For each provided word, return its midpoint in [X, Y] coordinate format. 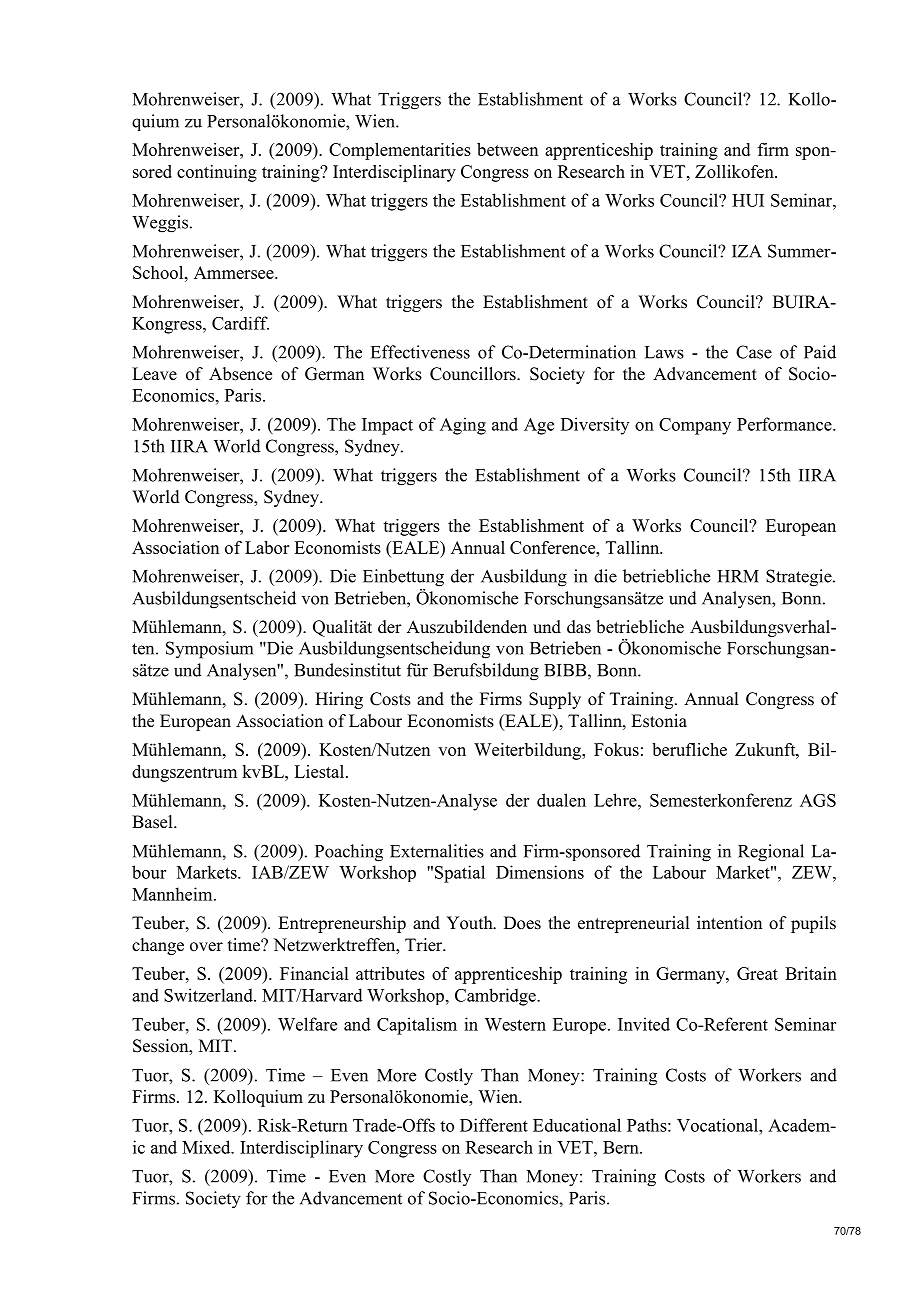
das [579, 627]
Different [494, 1125]
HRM [738, 576]
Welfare [307, 1024]
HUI [748, 200]
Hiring [339, 700]
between [507, 149]
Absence [240, 374]
